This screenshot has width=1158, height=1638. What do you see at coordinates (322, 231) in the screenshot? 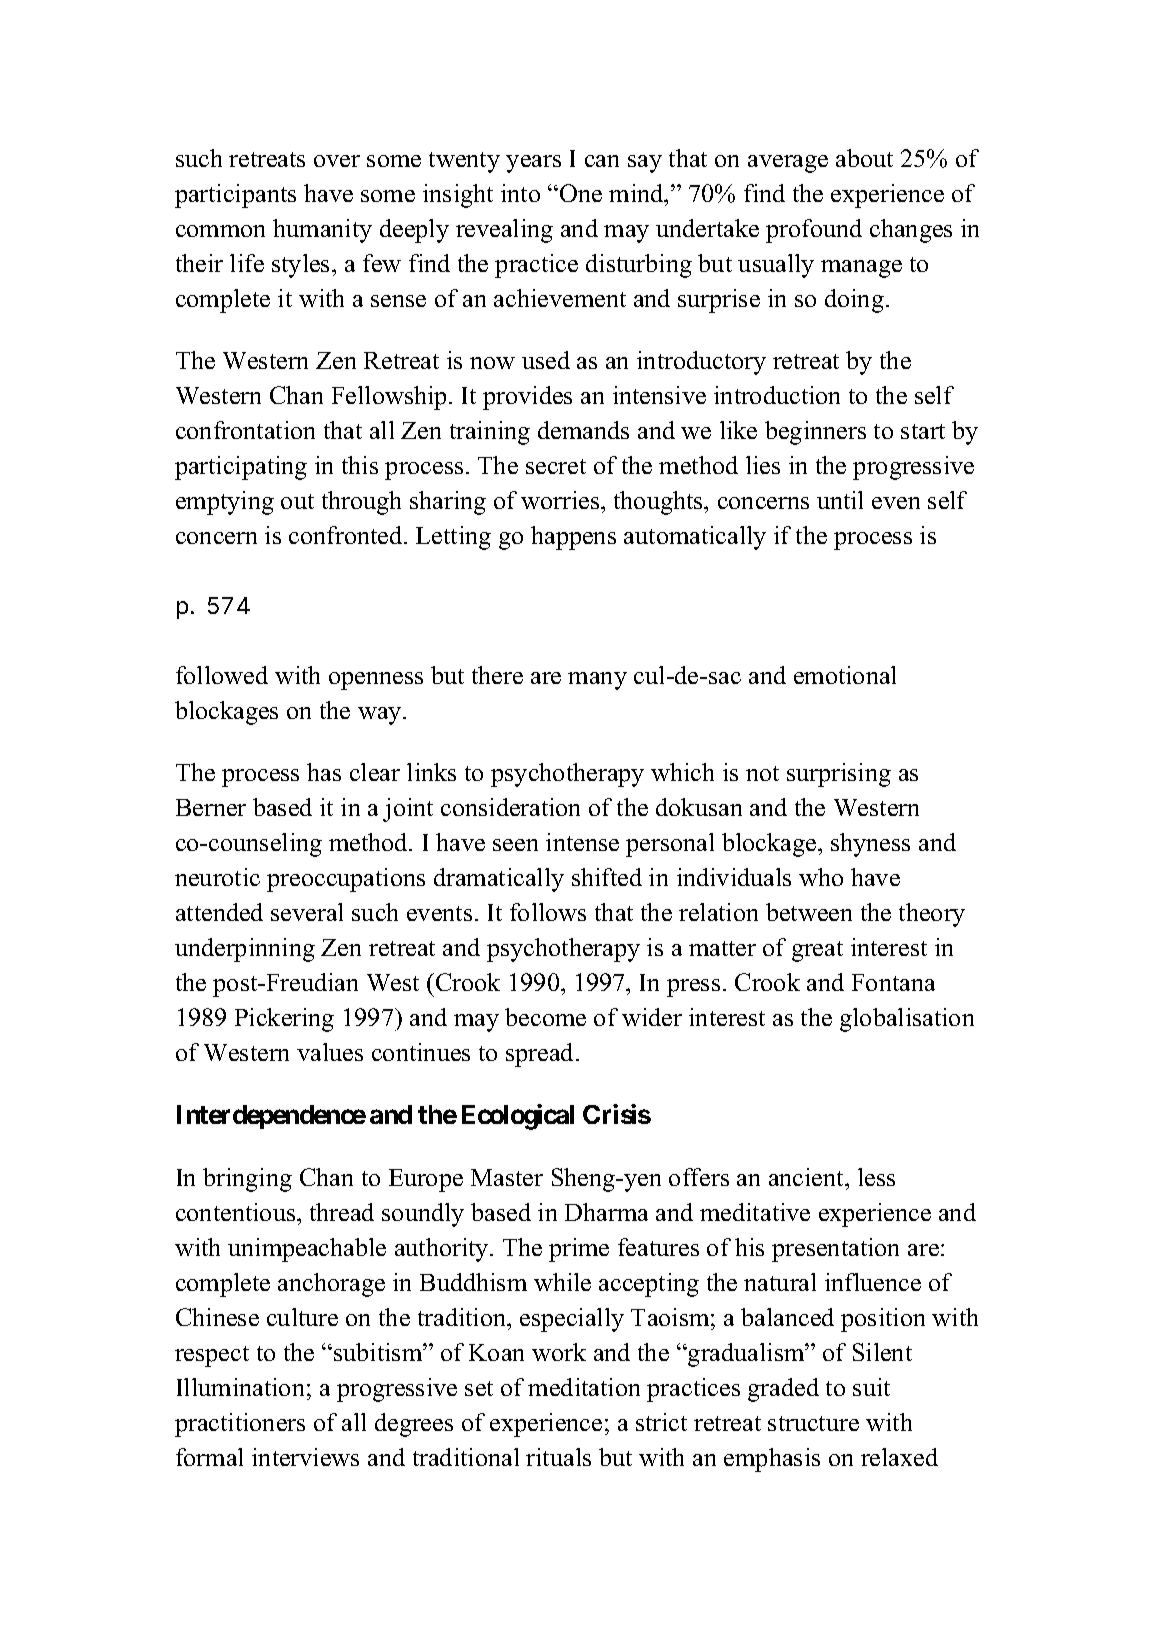
I see `humanity` at bounding box center [322, 231].
